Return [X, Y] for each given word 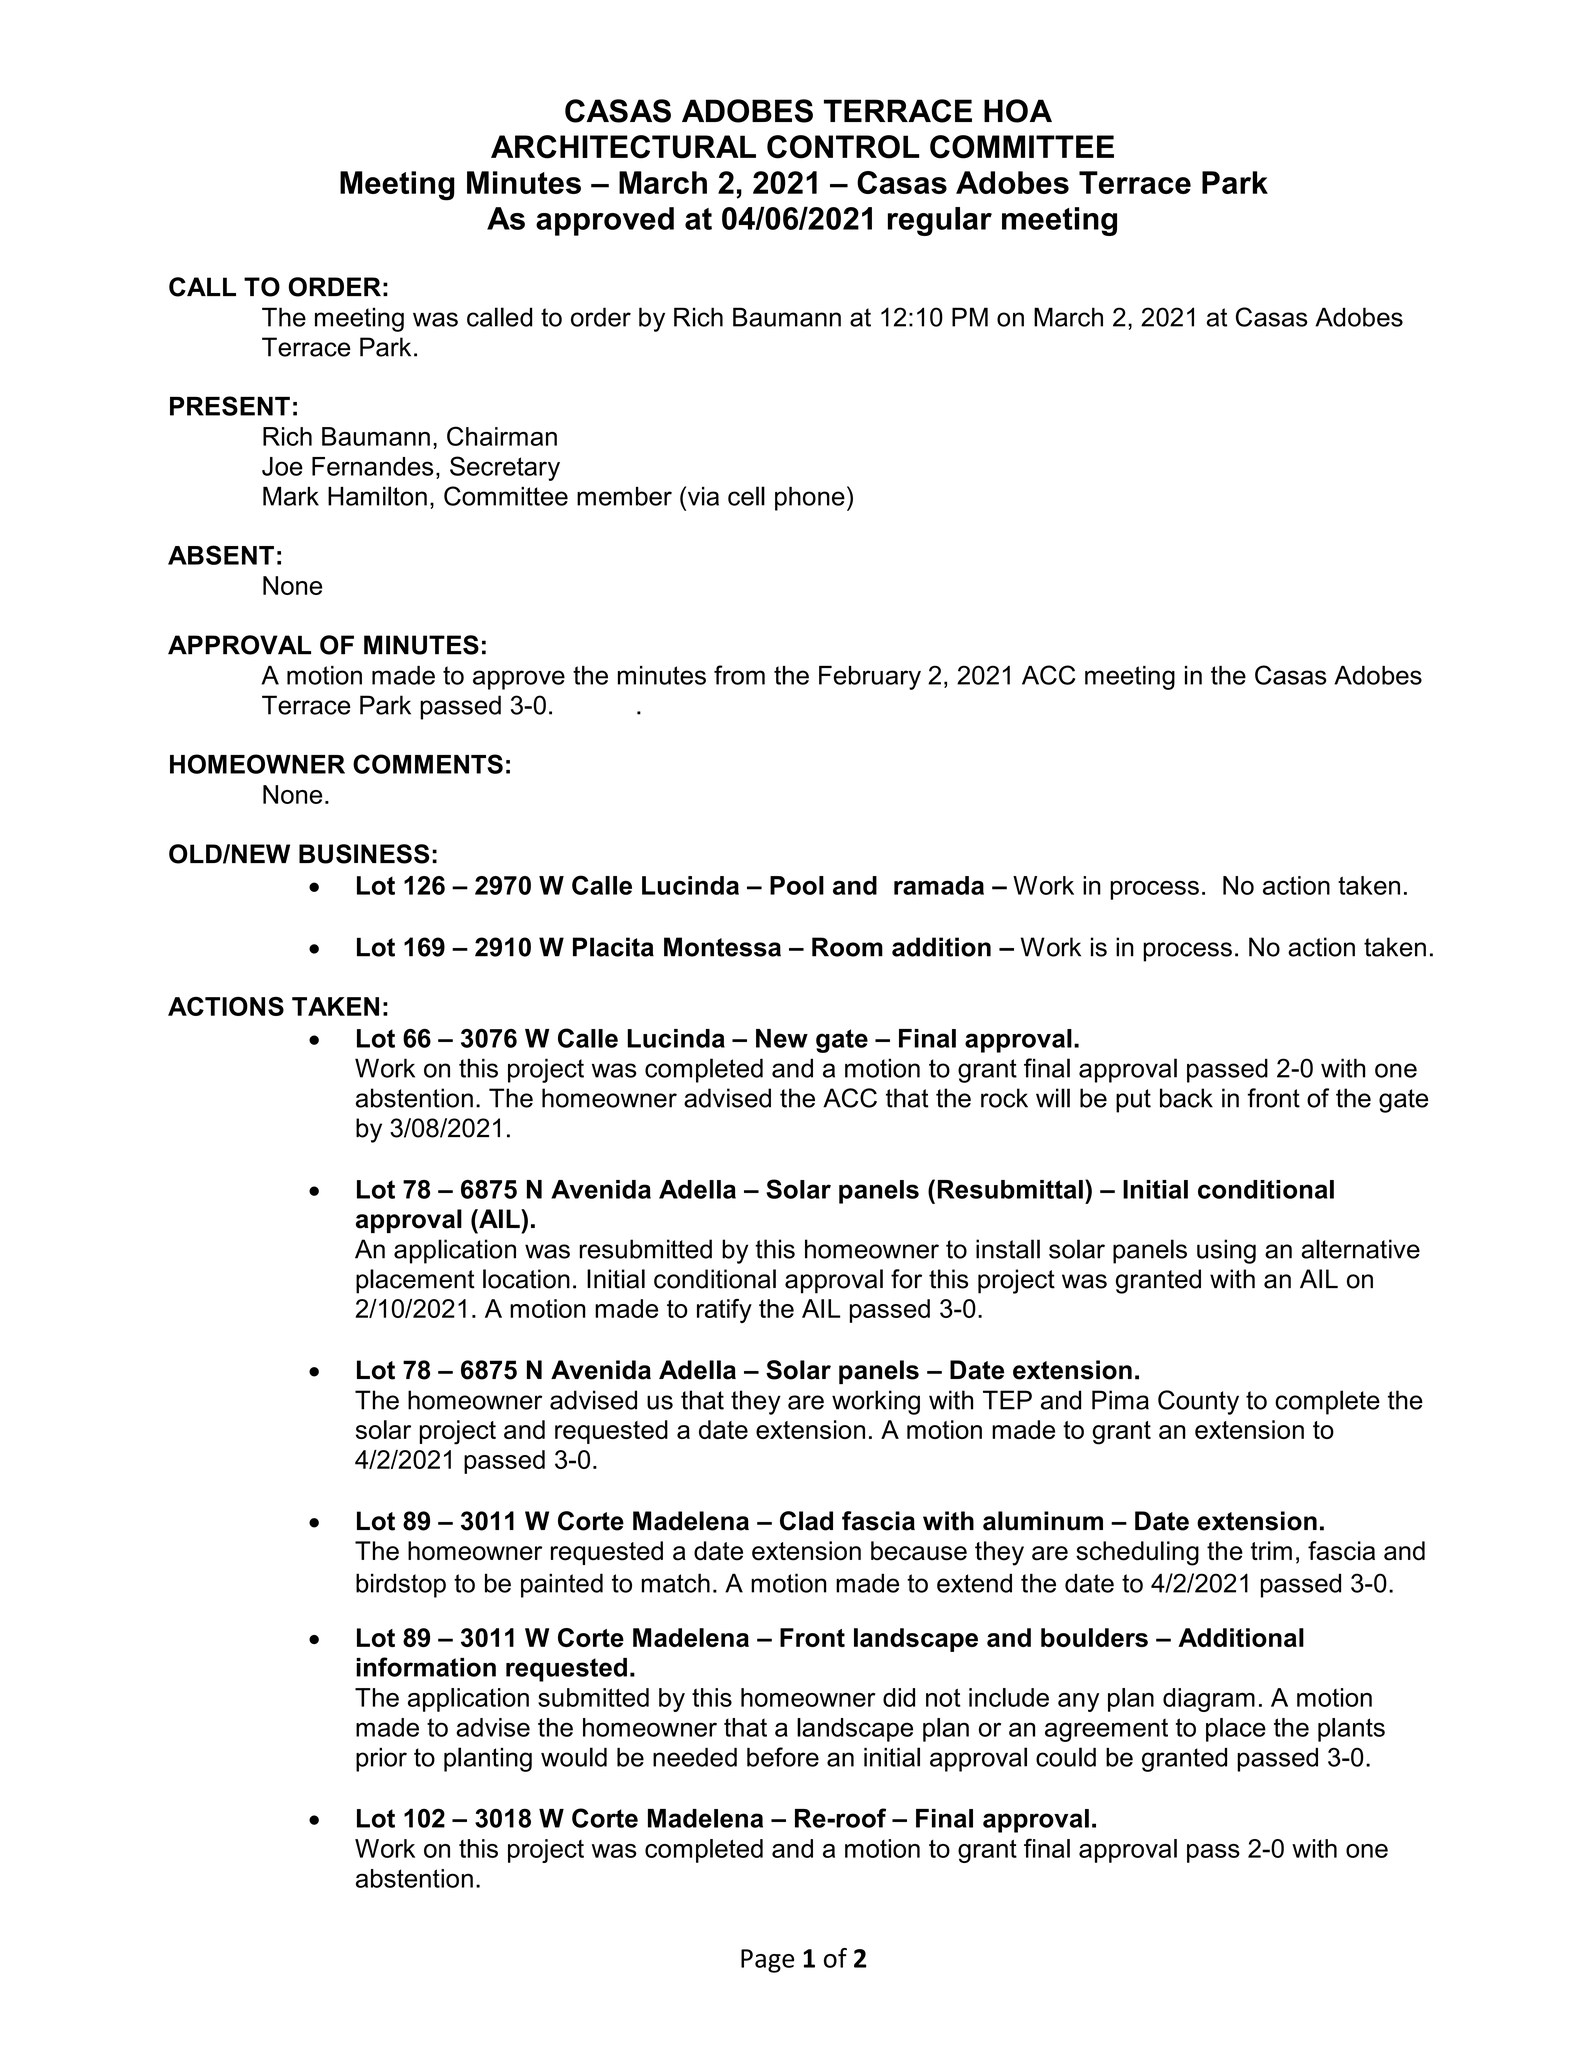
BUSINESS [364, 854]
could [1066, 1757]
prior [381, 1760]
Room [847, 947]
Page [767, 1961]
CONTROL [843, 147]
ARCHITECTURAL [623, 147]
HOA [1018, 111]
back [1186, 1098]
